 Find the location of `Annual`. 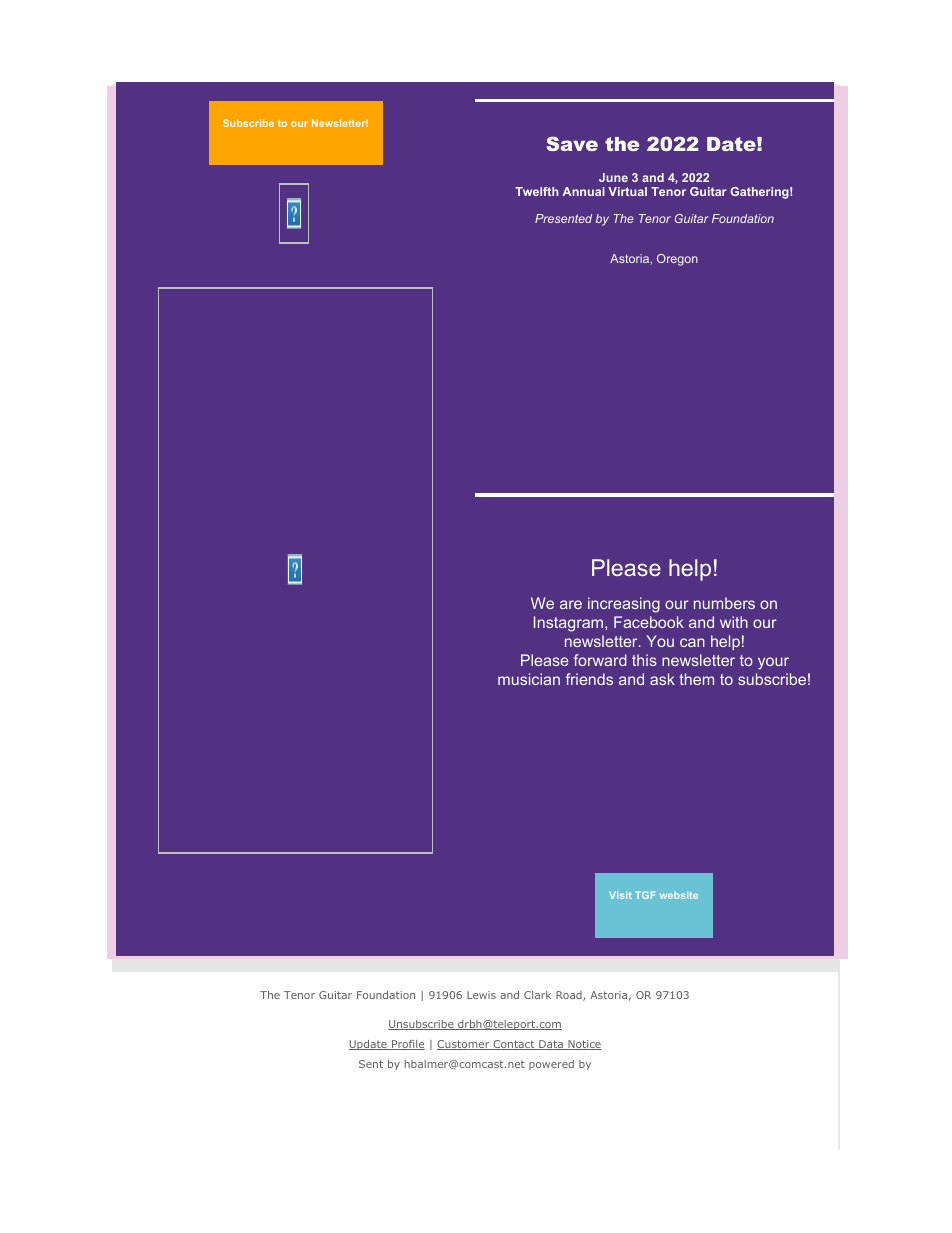

Annual is located at coordinates (583, 191).
